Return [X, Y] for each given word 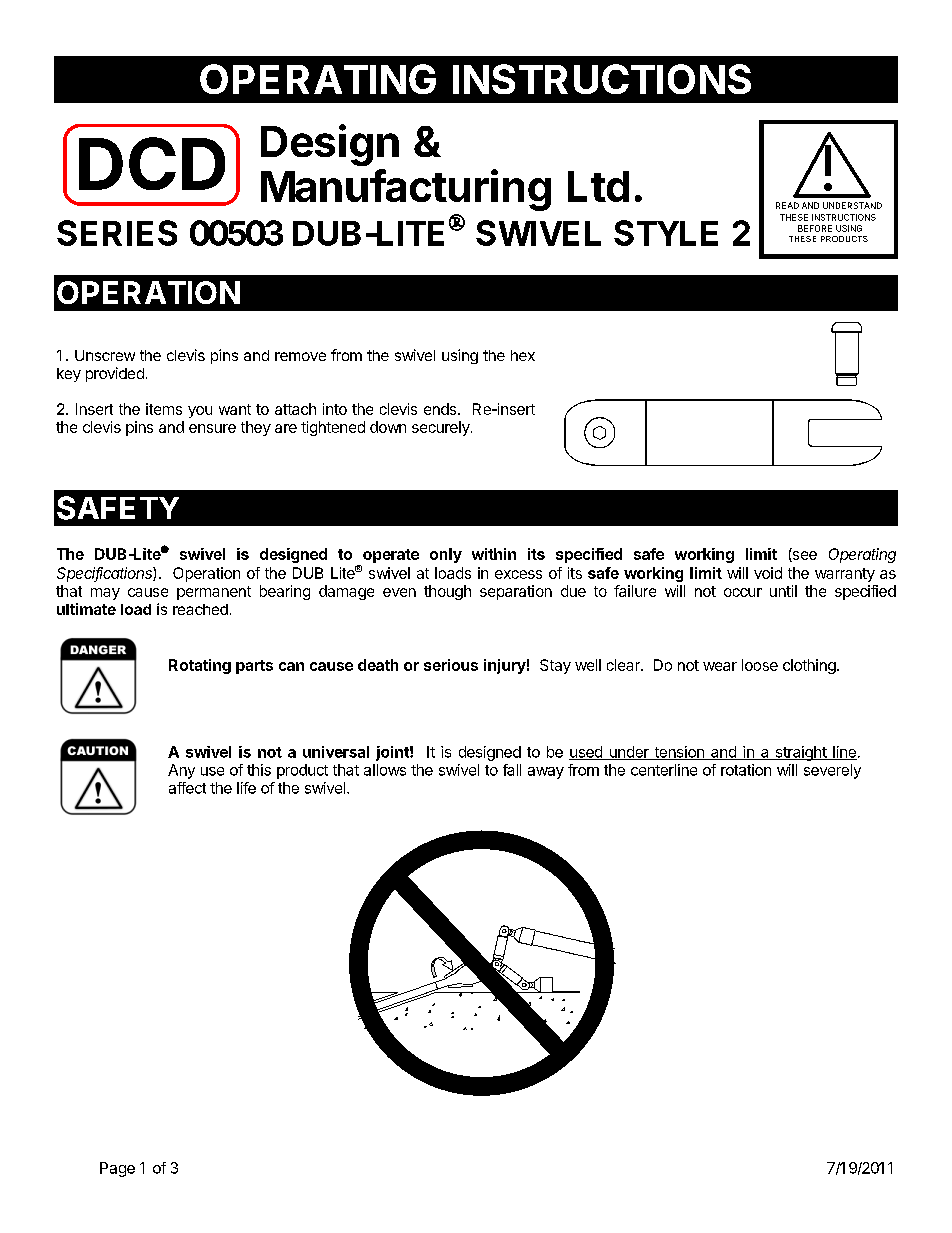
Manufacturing [406, 190]
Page [117, 1169]
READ [787, 205]
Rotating [200, 666]
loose [760, 665]
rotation [746, 770]
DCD [152, 163]
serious [451, 665]
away [546, 773]
